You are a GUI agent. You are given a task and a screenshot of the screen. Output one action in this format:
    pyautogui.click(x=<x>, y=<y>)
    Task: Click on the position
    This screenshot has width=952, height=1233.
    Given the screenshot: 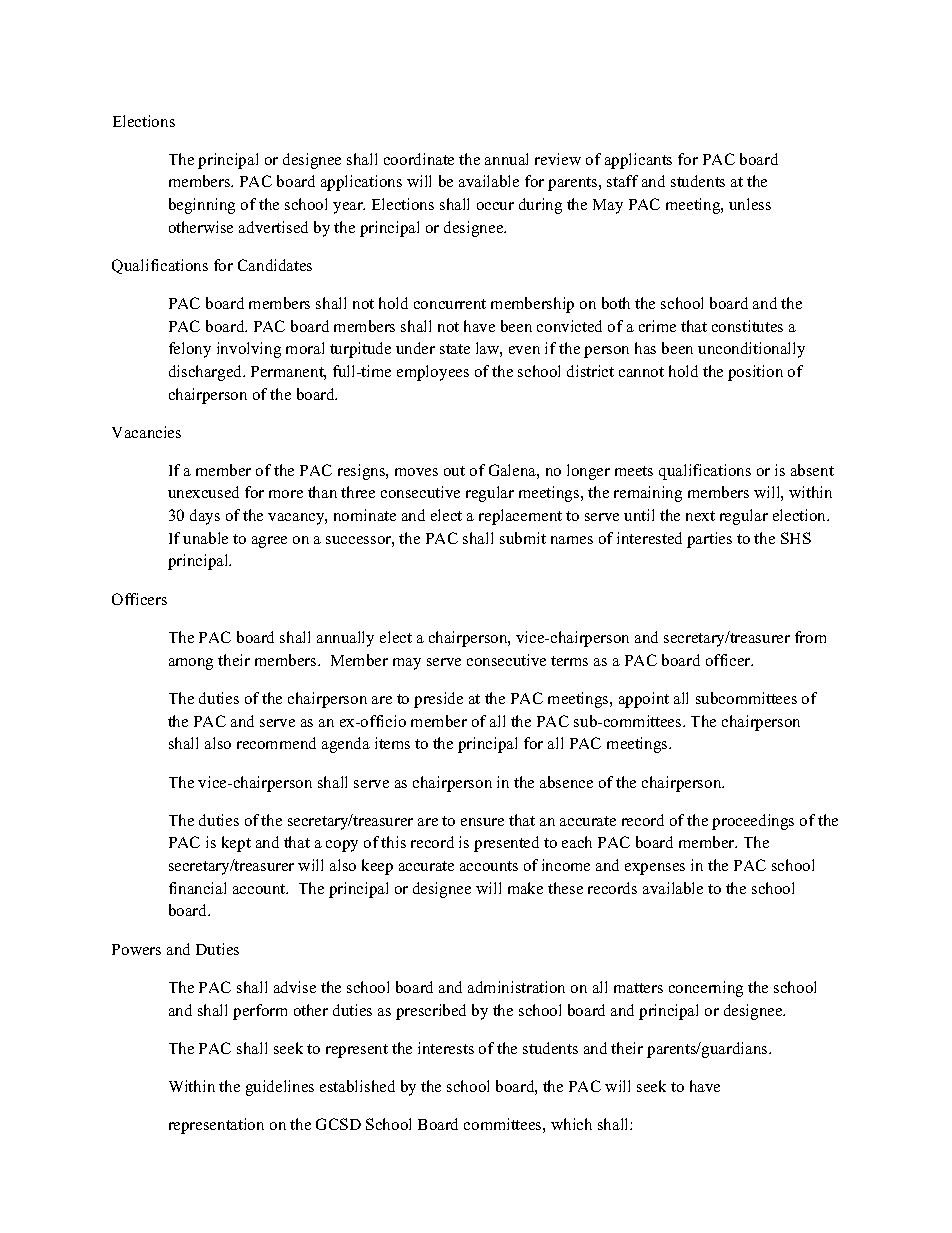 What is the action you would take?
    pyautogui.click(x=755, y=373)
